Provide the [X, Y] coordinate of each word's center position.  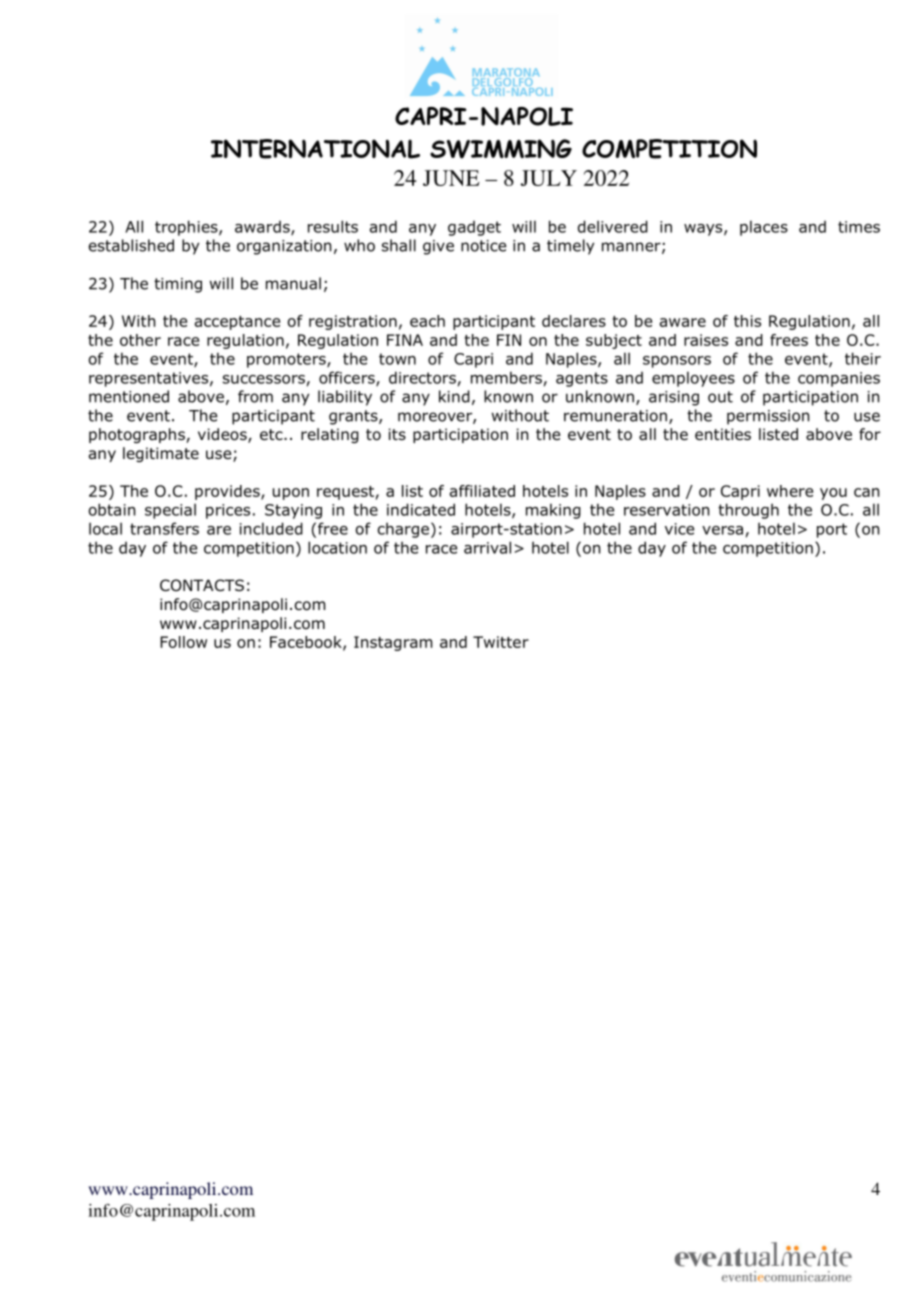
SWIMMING [501, 149]
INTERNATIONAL [315, 149]
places [764, 228]
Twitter [501, 642]
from [255, 396]
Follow [183, 642]
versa [722, 530]
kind [454, 396]
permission [768, 417]
